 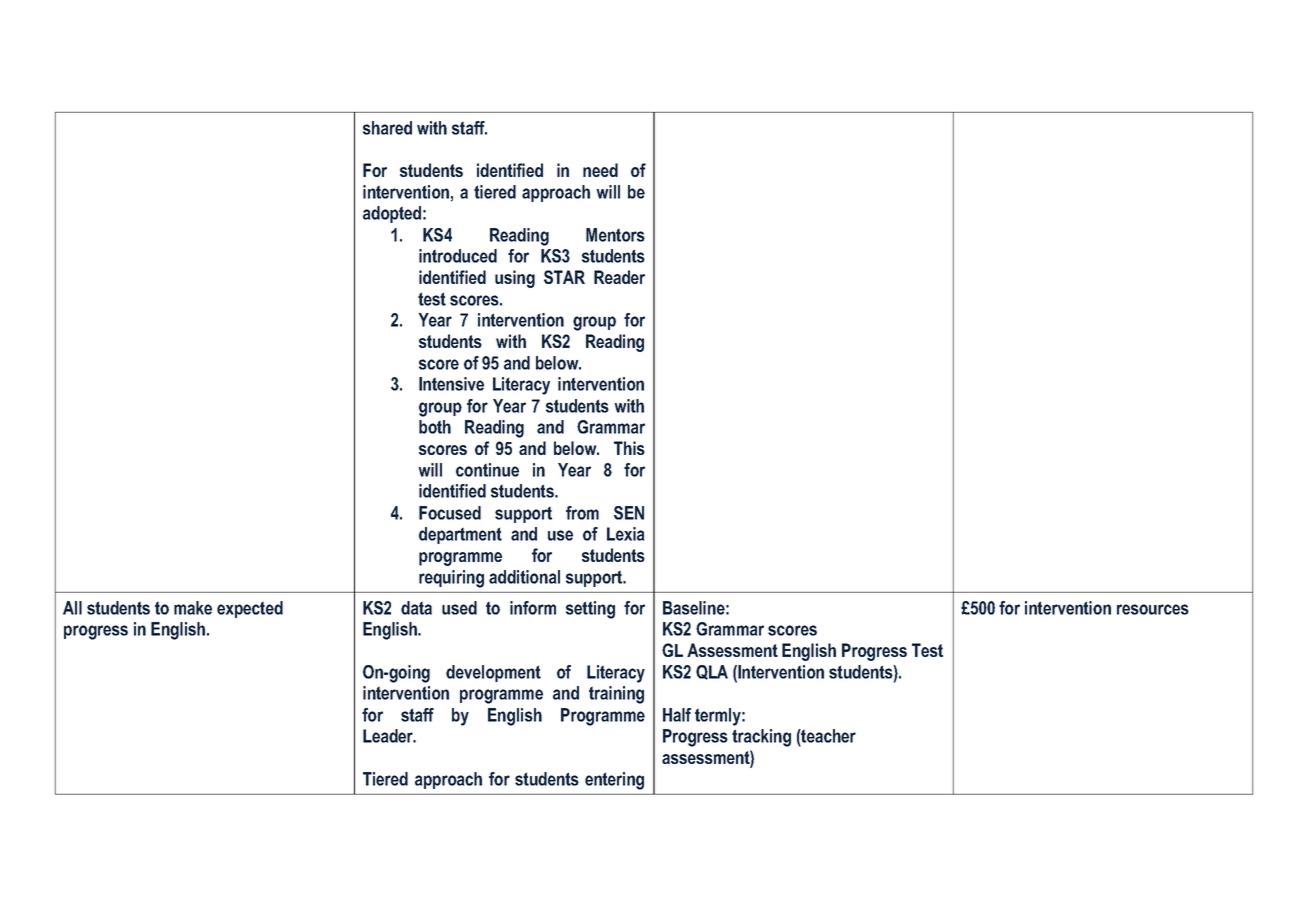 What do you see at coordinates (761, 738) in the screenshot?
I see `tracking` at bounding box center [761, 738].
